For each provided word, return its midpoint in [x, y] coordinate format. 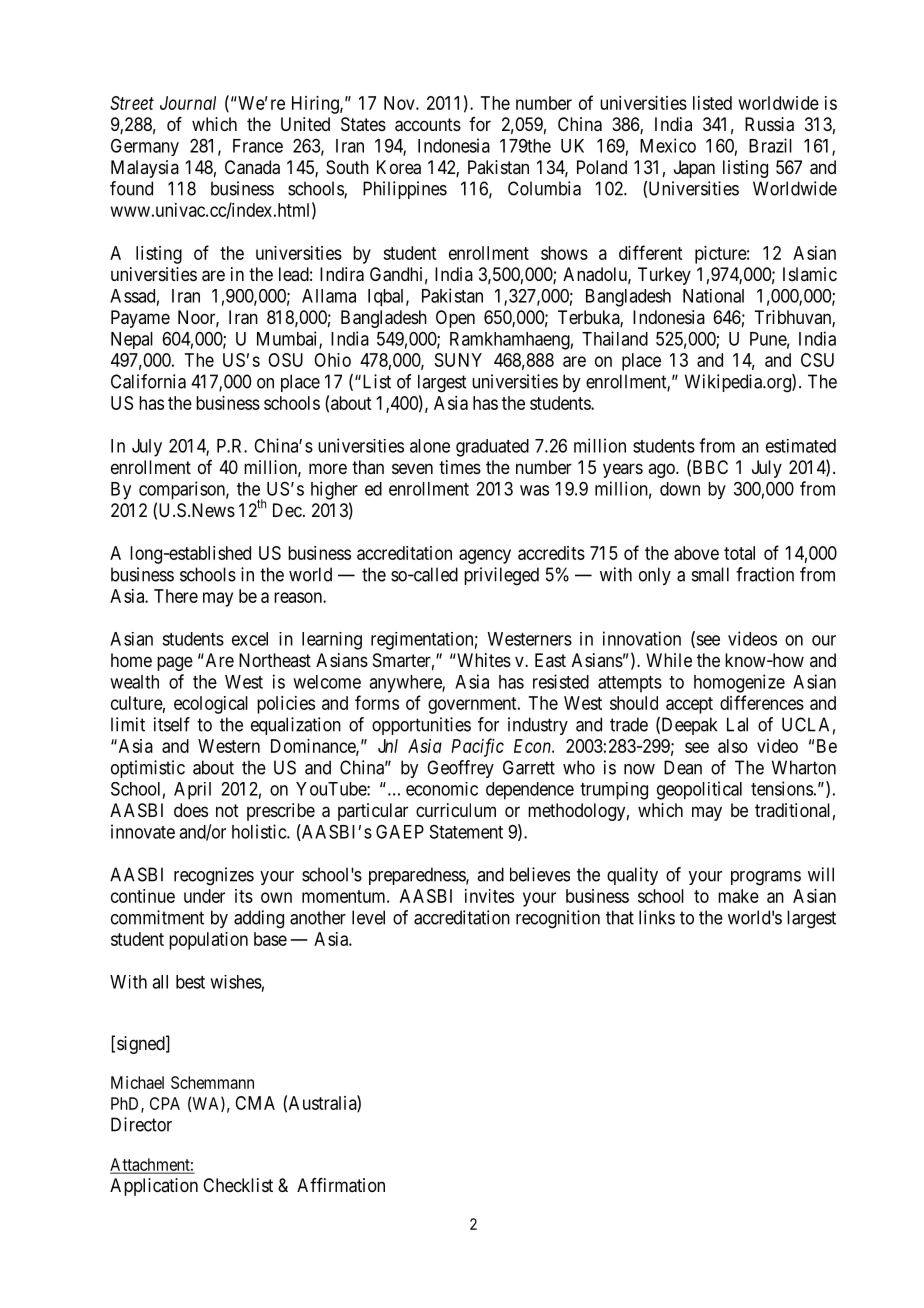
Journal [188, 103]
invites [489, 896]
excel [250, 639]
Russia [769, 124]
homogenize [739, 683]
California [148, 381]
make [738, 896]
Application [154, 1187]
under [204, 896]
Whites [483, 660]
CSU [817, 360]
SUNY [458, 360]
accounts [428, 125]
